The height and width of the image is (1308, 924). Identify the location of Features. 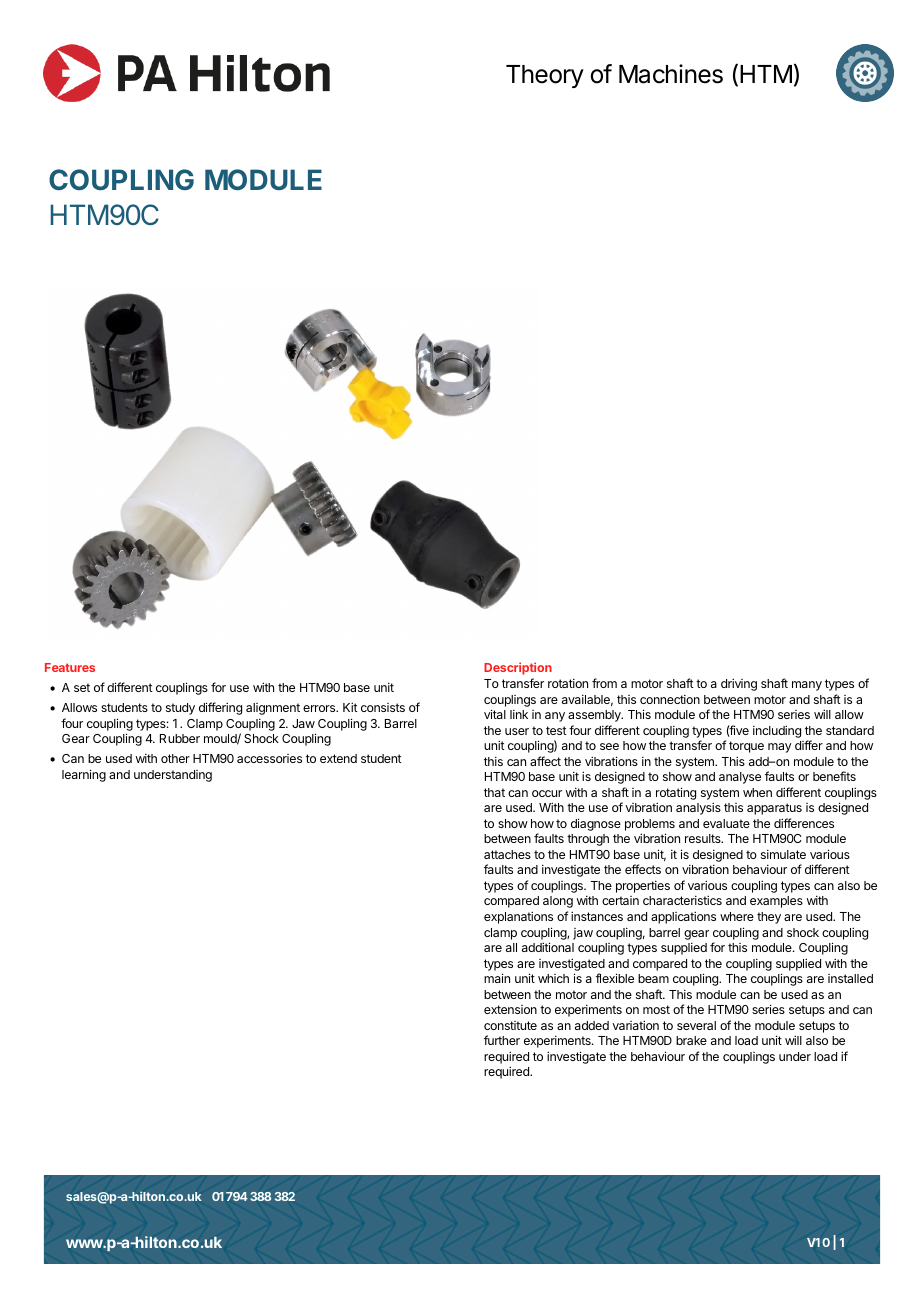
(70, 667).
